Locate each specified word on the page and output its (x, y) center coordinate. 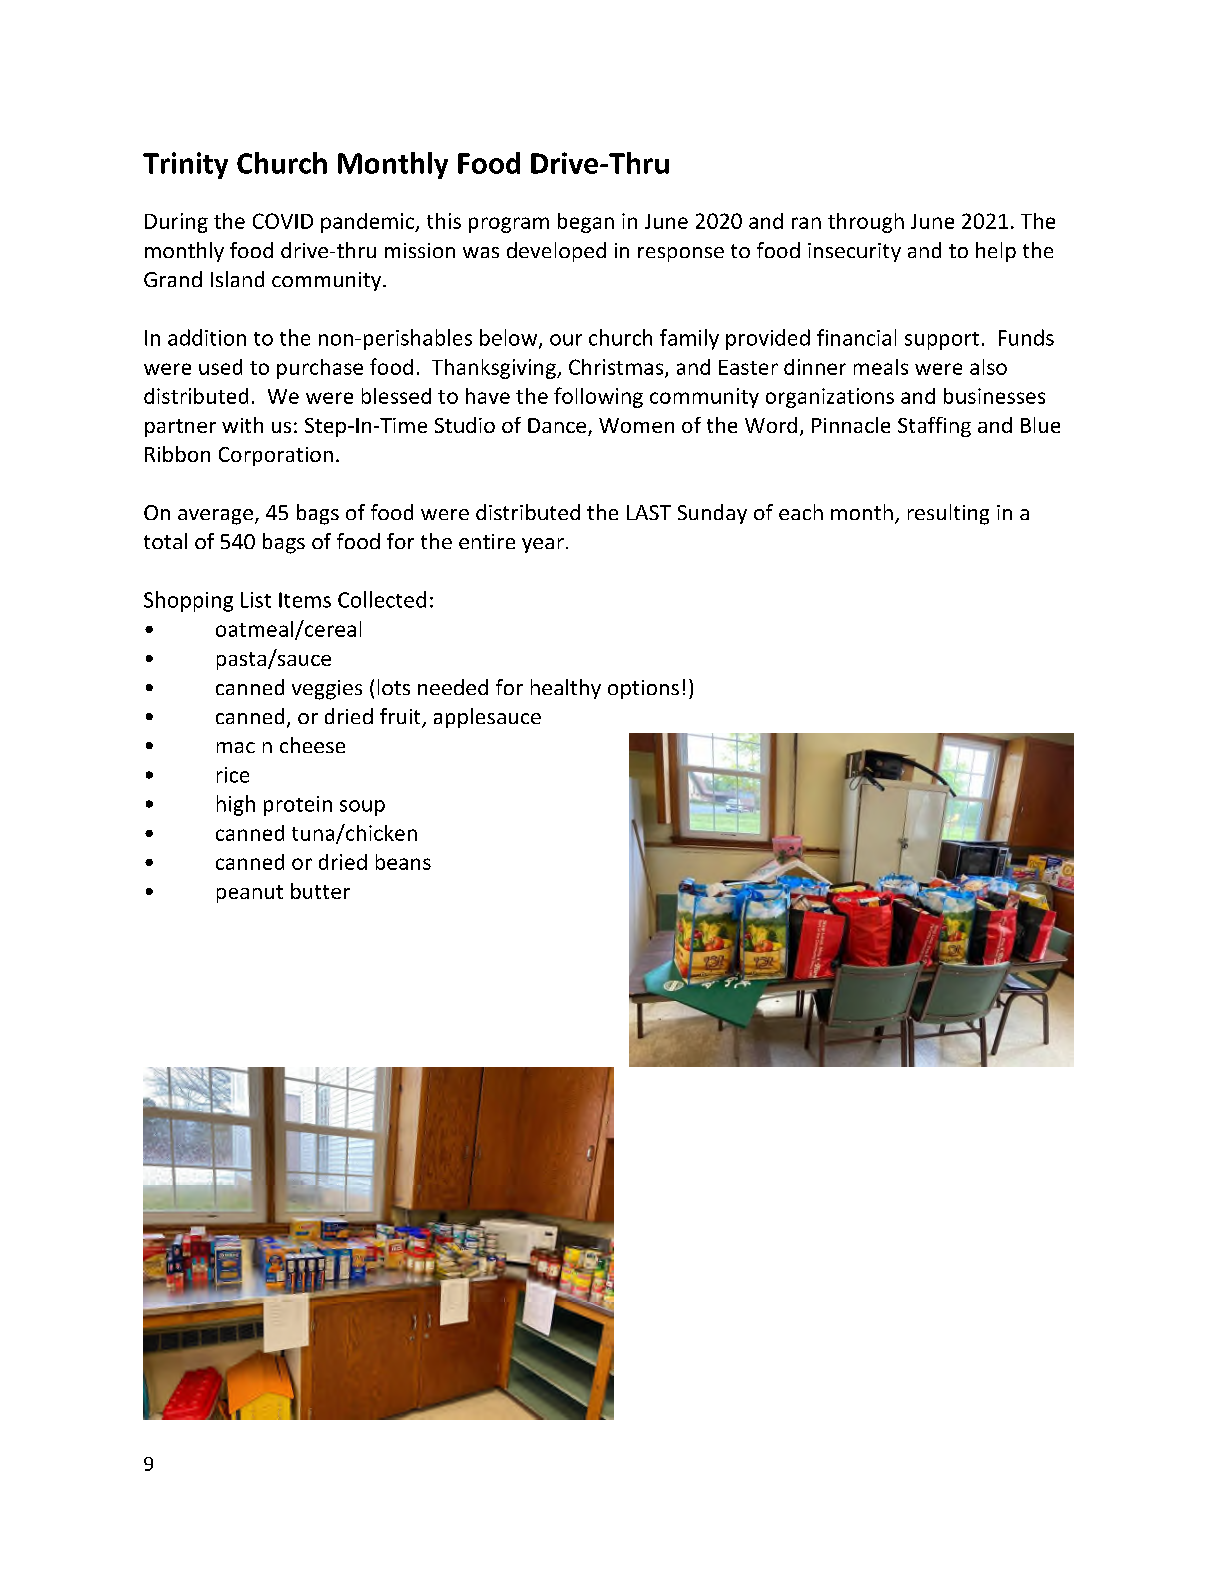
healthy (566, 689)
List (256, 600)
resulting (948, 514)
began (586, 223)
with (242, 425)
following (598, 397)
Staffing (934, 427)
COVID (283, 221)
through (866, 223)
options (643, 689)
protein (298, 806)
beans (403, 862)
